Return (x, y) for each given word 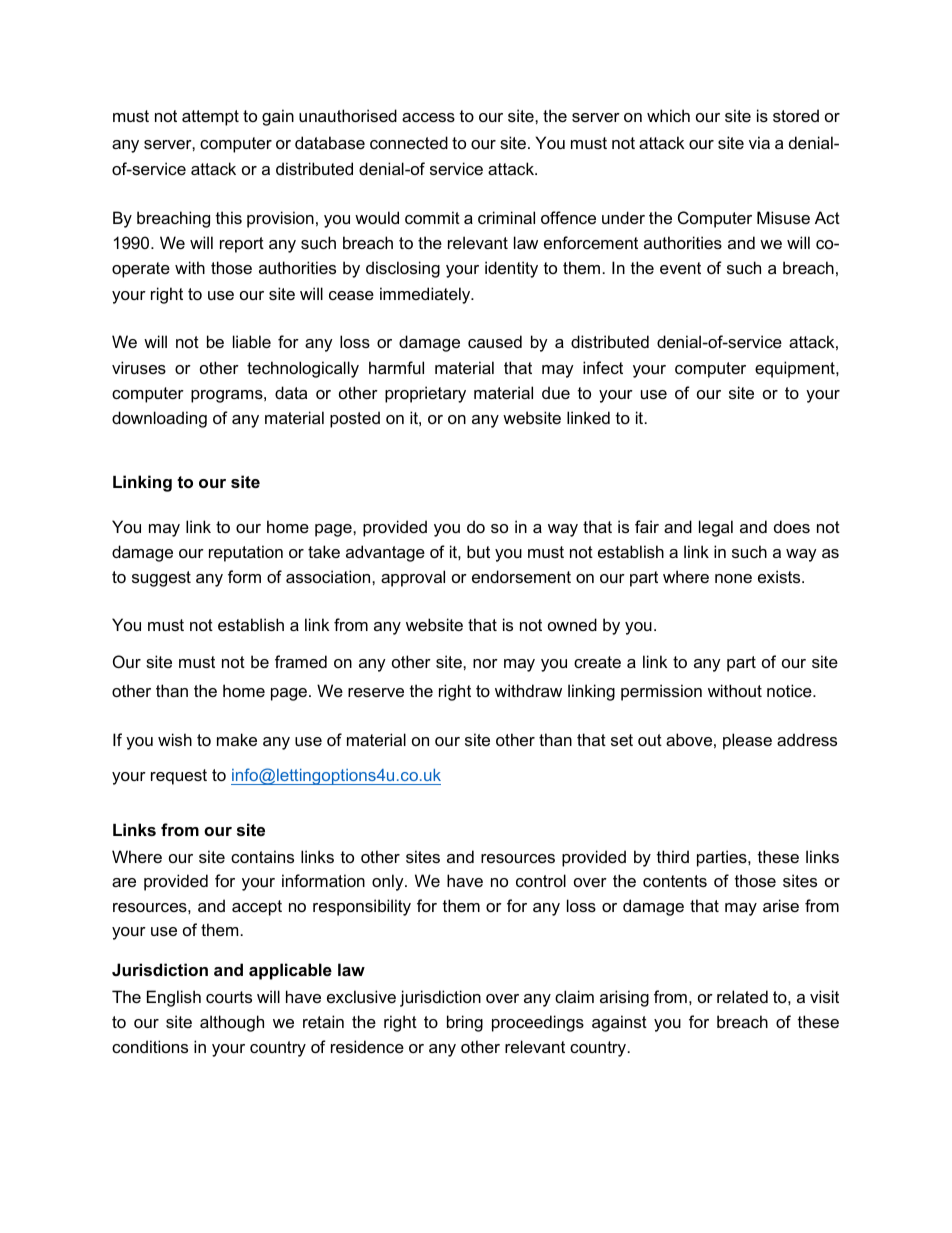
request (179, 777)
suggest (161, 579)
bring (465, 1023)
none (733, 578)
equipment (796, 369)
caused (495, 341)
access (428, 117)
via (759, 142)
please (747, 741)
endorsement (521, 576)
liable (252, 341)
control (541, 880)
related (742, 996)
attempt (210, 118)
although (232, 1023)
